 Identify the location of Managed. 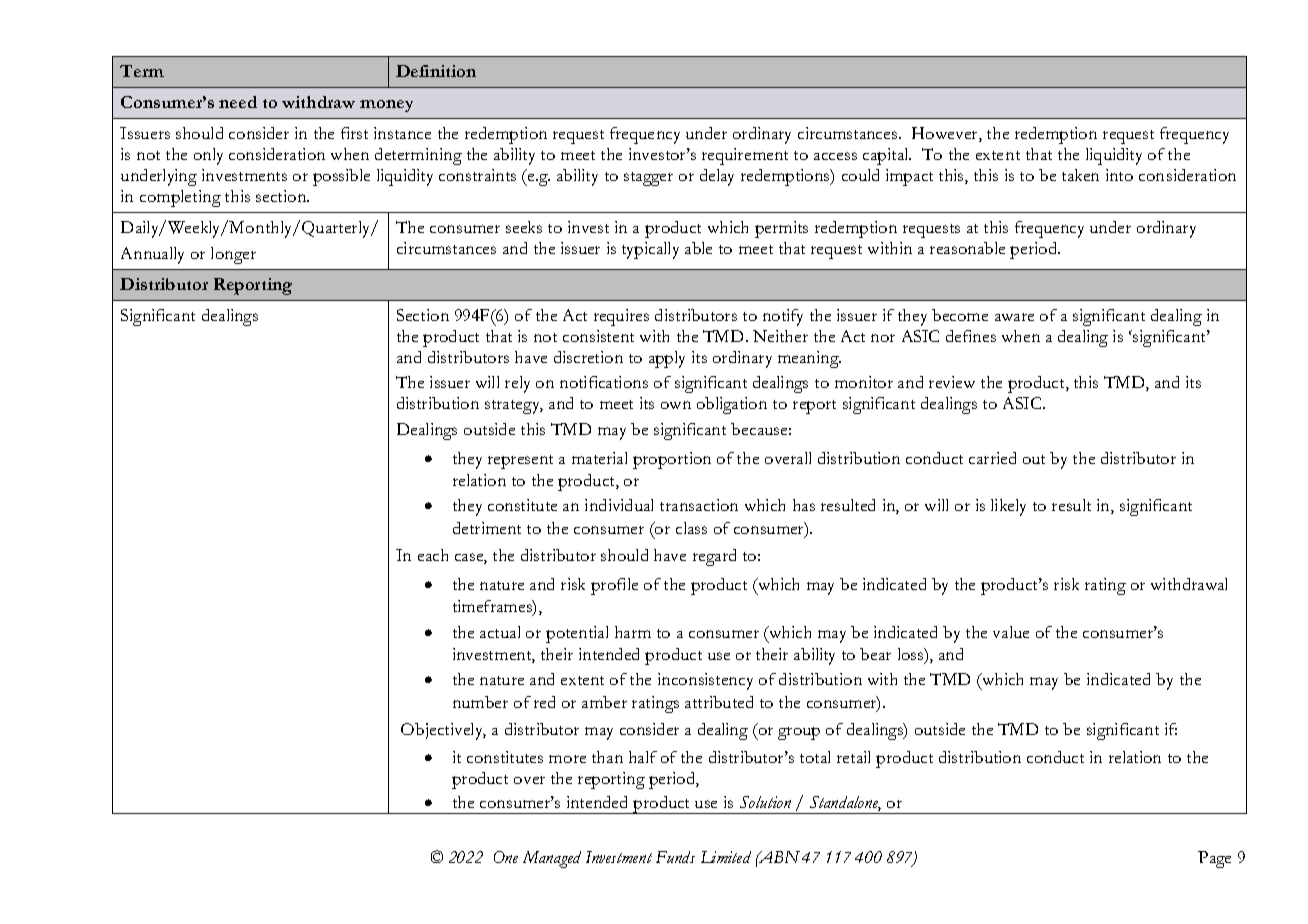
(552, 859).
